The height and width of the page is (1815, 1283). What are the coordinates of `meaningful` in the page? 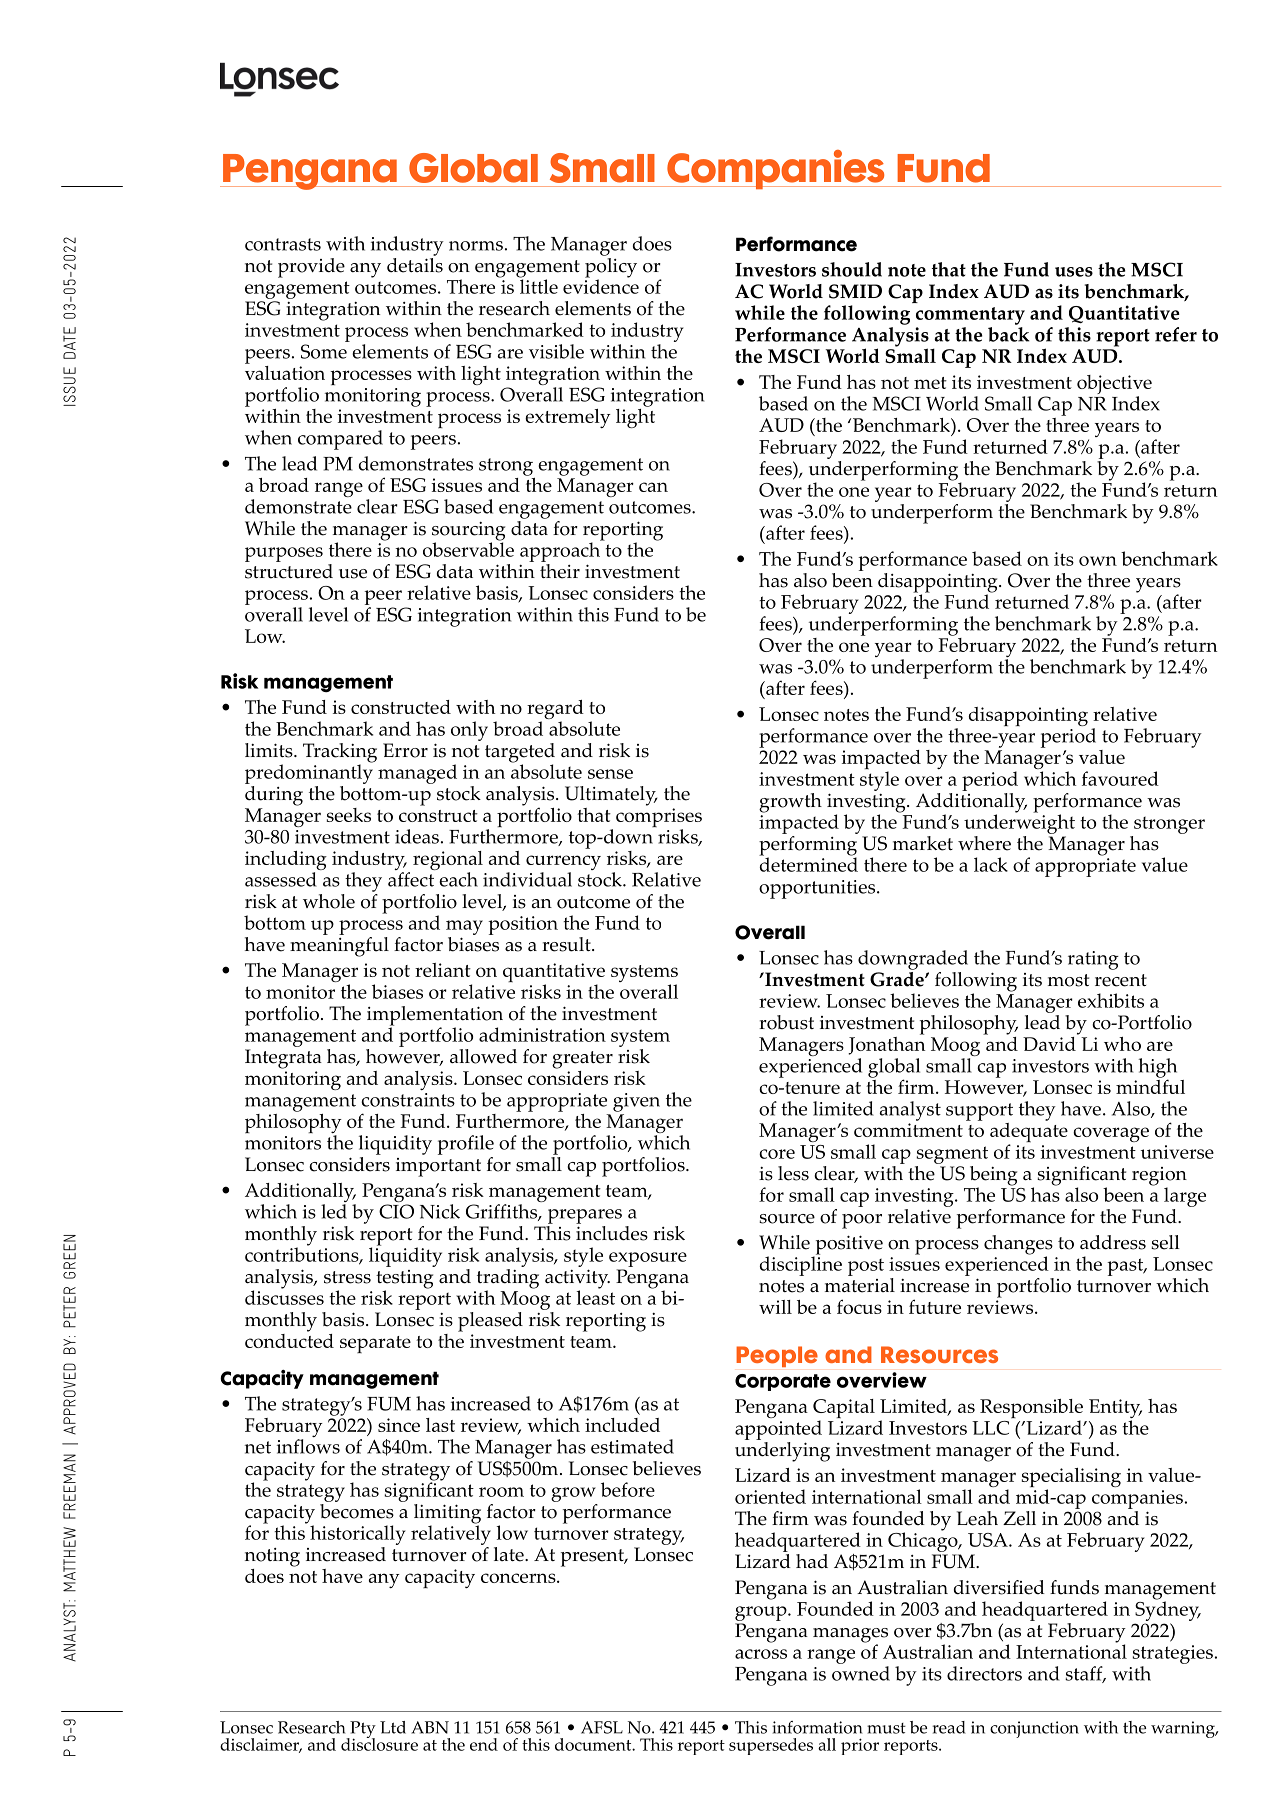 It's located at (339, 945).
